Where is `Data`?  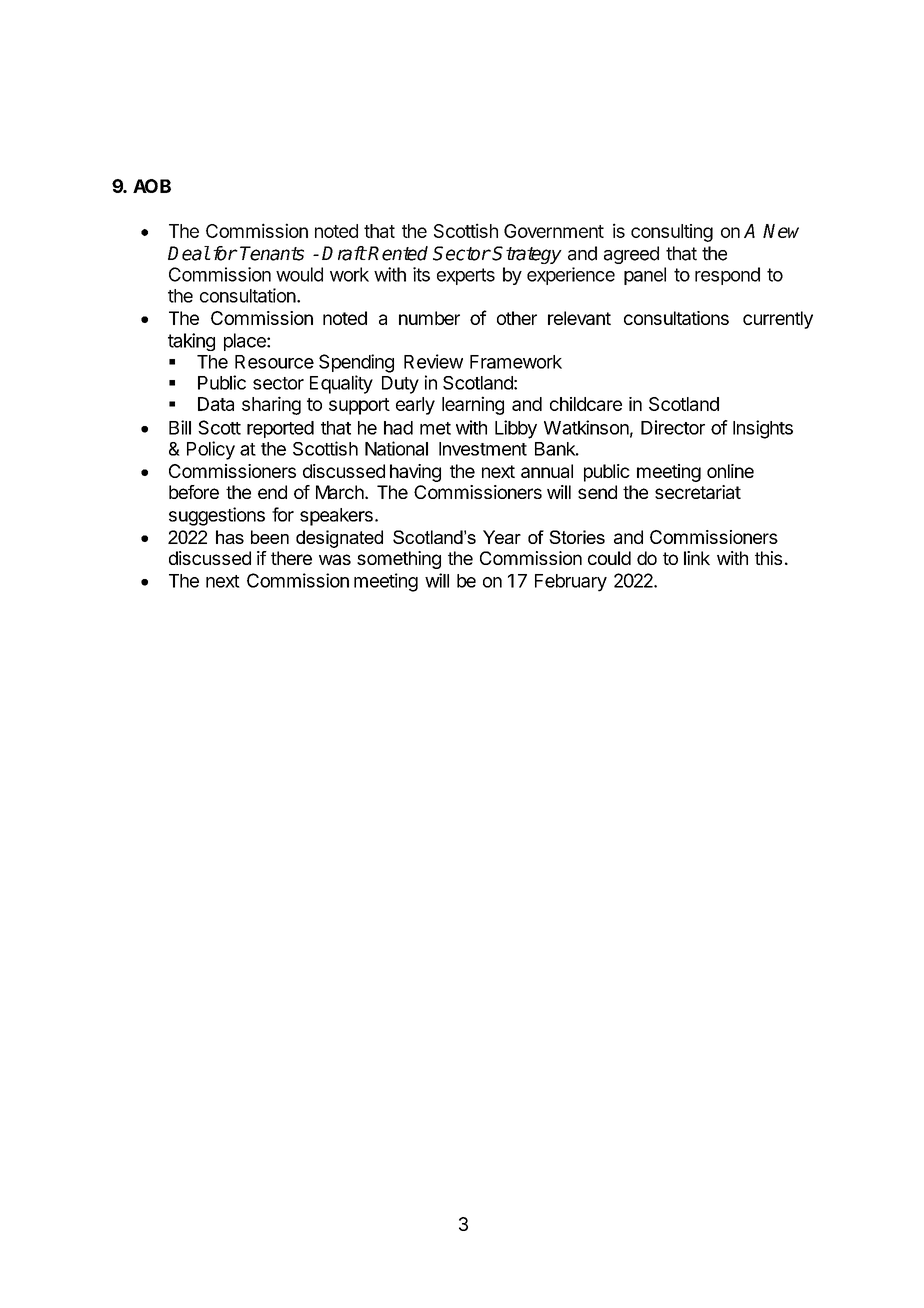 Data is located at coordinates (216, 404).
